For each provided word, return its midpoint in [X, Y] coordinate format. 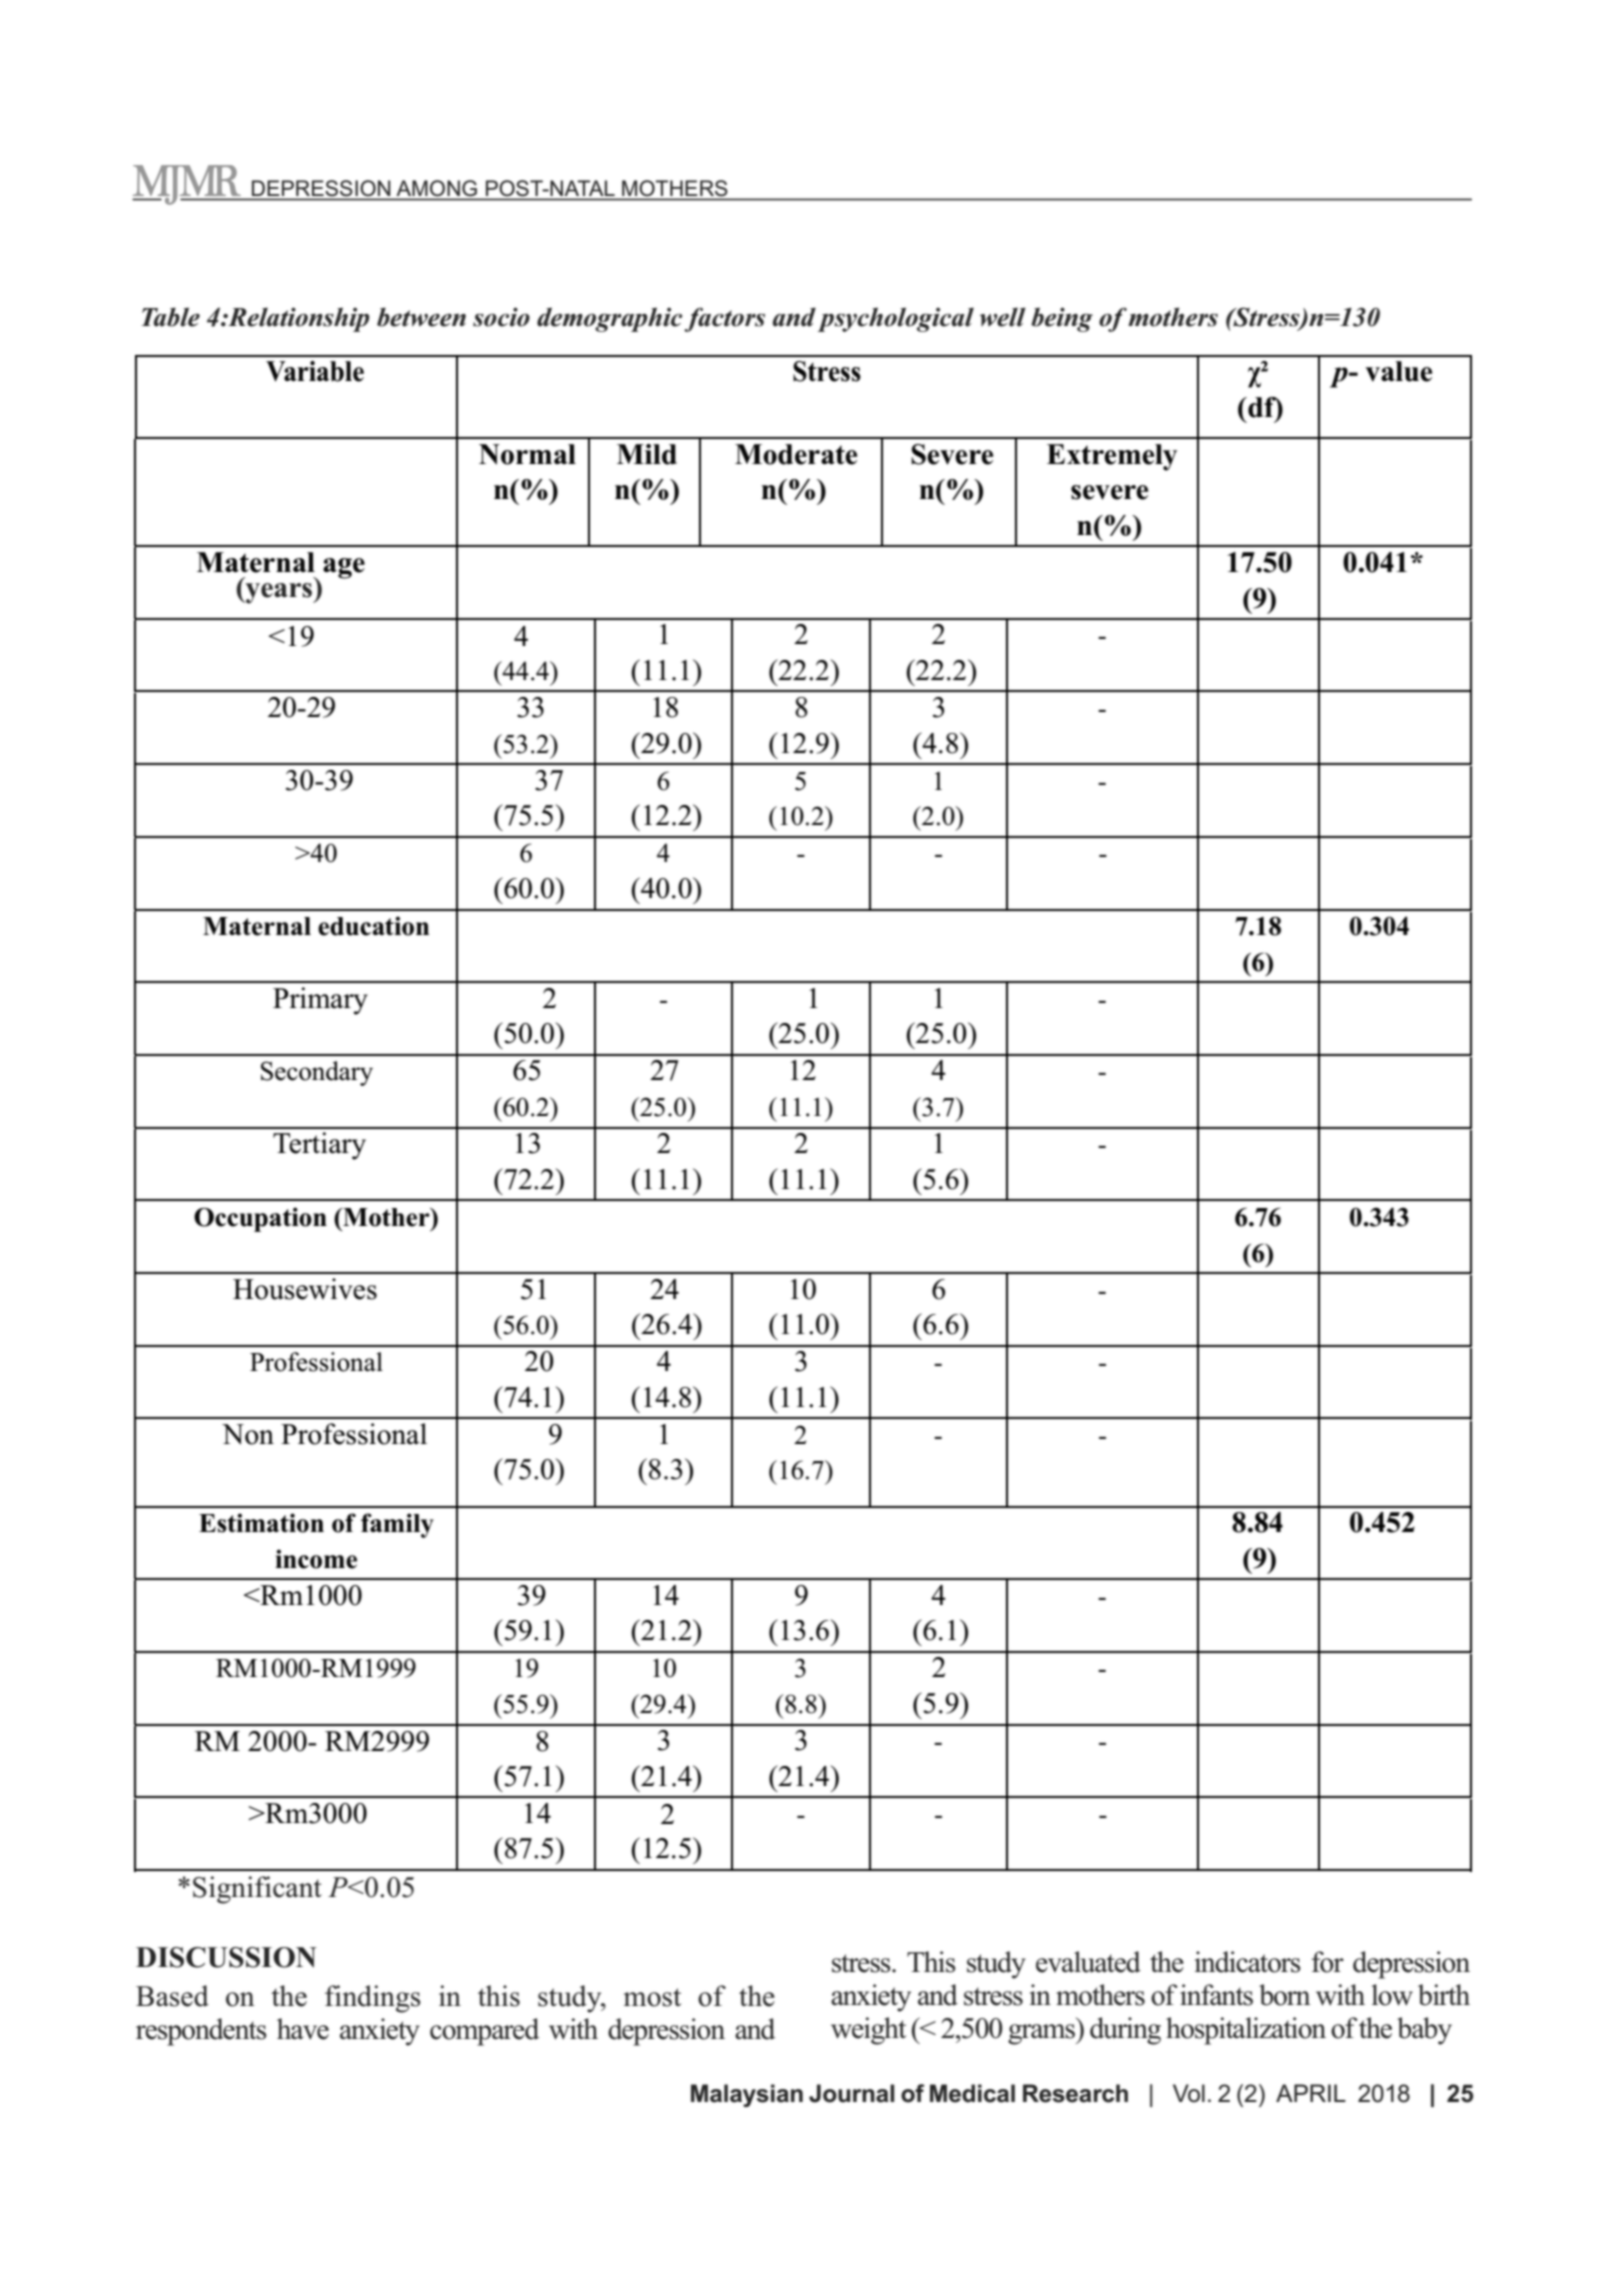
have [303, 2029]
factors [724, 319]
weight [868, 2031]
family [397, 1525]
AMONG [437, 188]
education [373, 926]
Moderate [796, 454]
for [1327, 1962]
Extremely [1112, 457]
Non [248, 1434]
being [1062, 319]
